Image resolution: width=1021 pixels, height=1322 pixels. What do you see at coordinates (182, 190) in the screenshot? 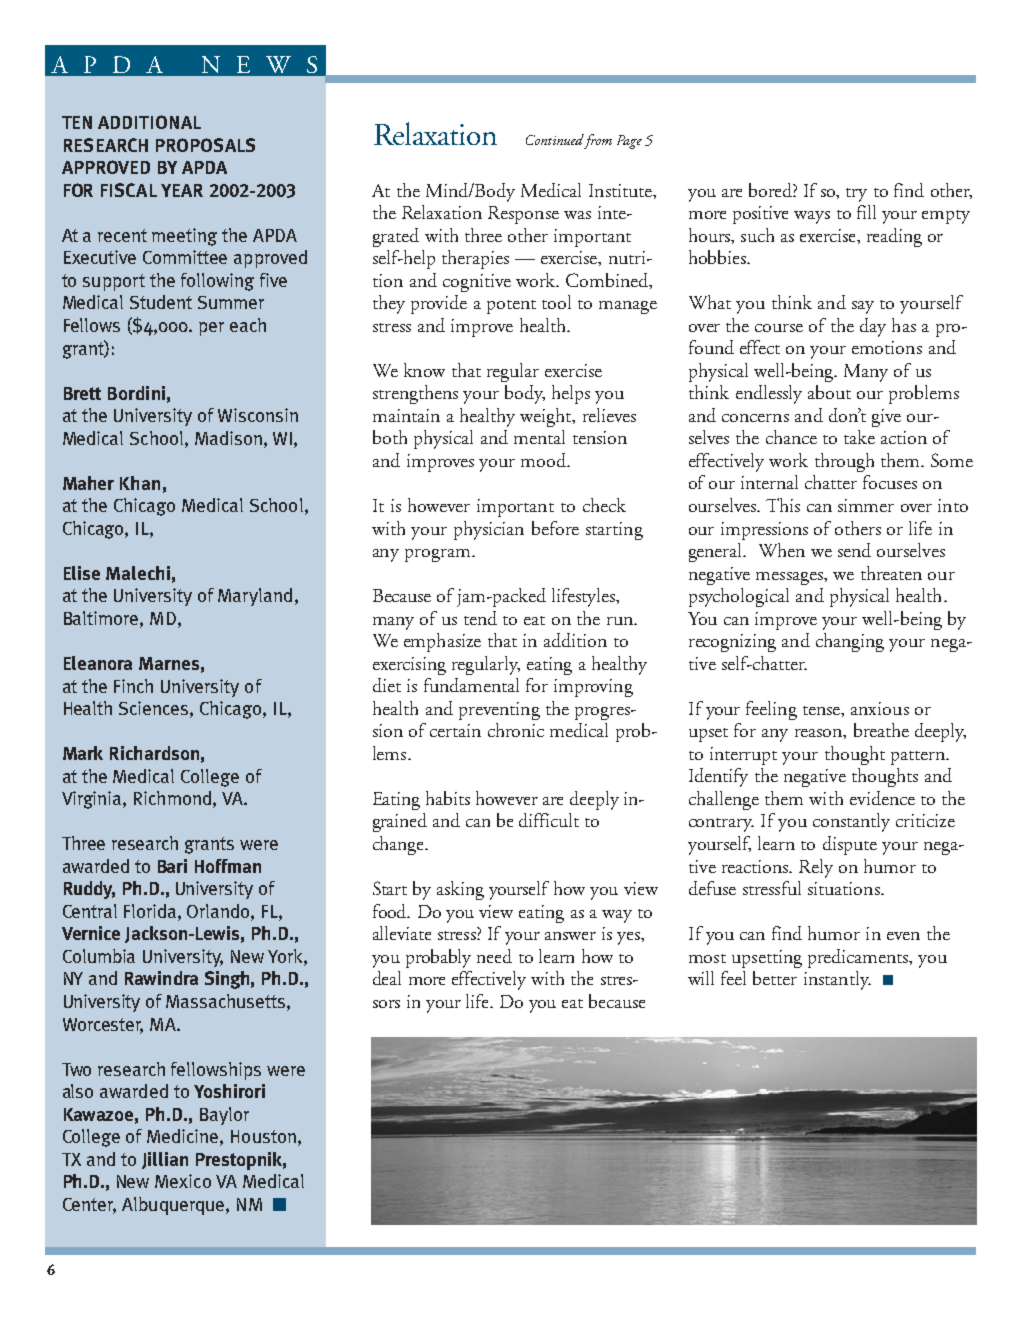
I see `YEAR` at bounding box center [182, 190].
